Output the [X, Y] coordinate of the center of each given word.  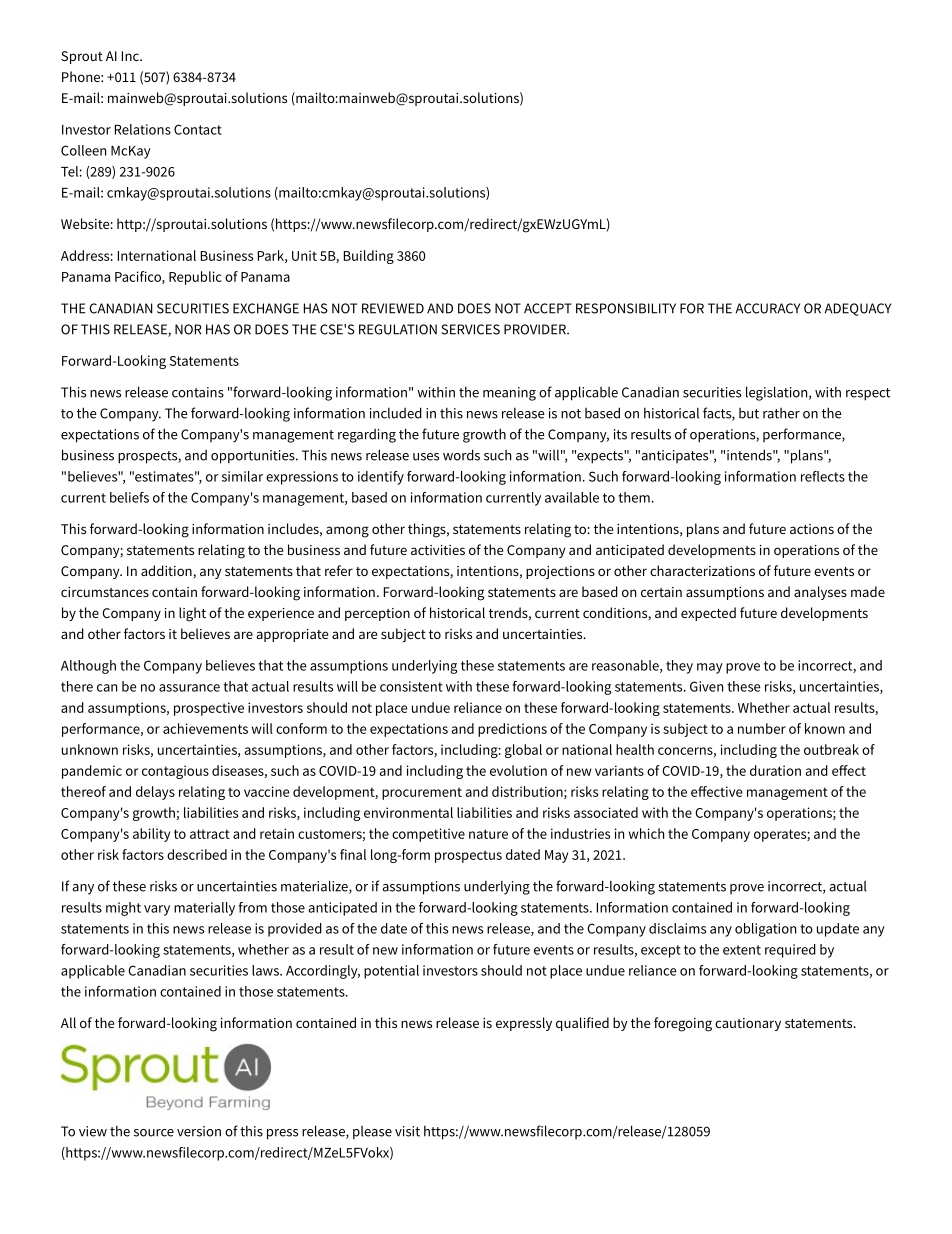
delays [155, 793]
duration [775, 770]
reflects [823, 476]
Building [369, 257]
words [461, 455]
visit [407, 1131]
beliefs [129, 497]
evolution [518, 770]
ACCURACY [767, 308]
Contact [198, 129]
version [199, 1131]
